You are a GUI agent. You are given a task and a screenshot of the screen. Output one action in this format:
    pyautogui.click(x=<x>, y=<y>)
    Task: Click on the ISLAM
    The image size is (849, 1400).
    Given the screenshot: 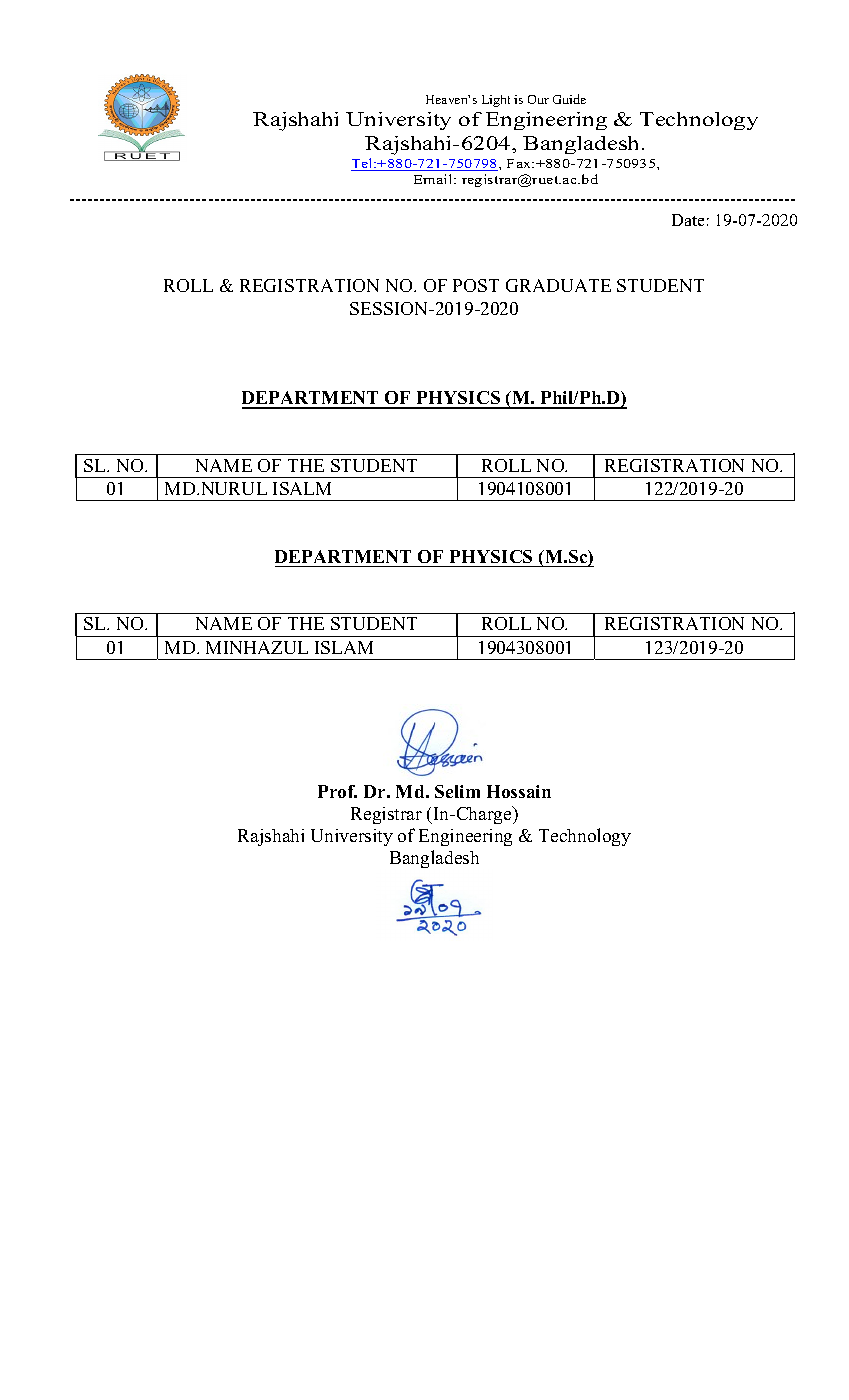 What is the action you would take?
    pyautogui.click(x=344, y=647)
